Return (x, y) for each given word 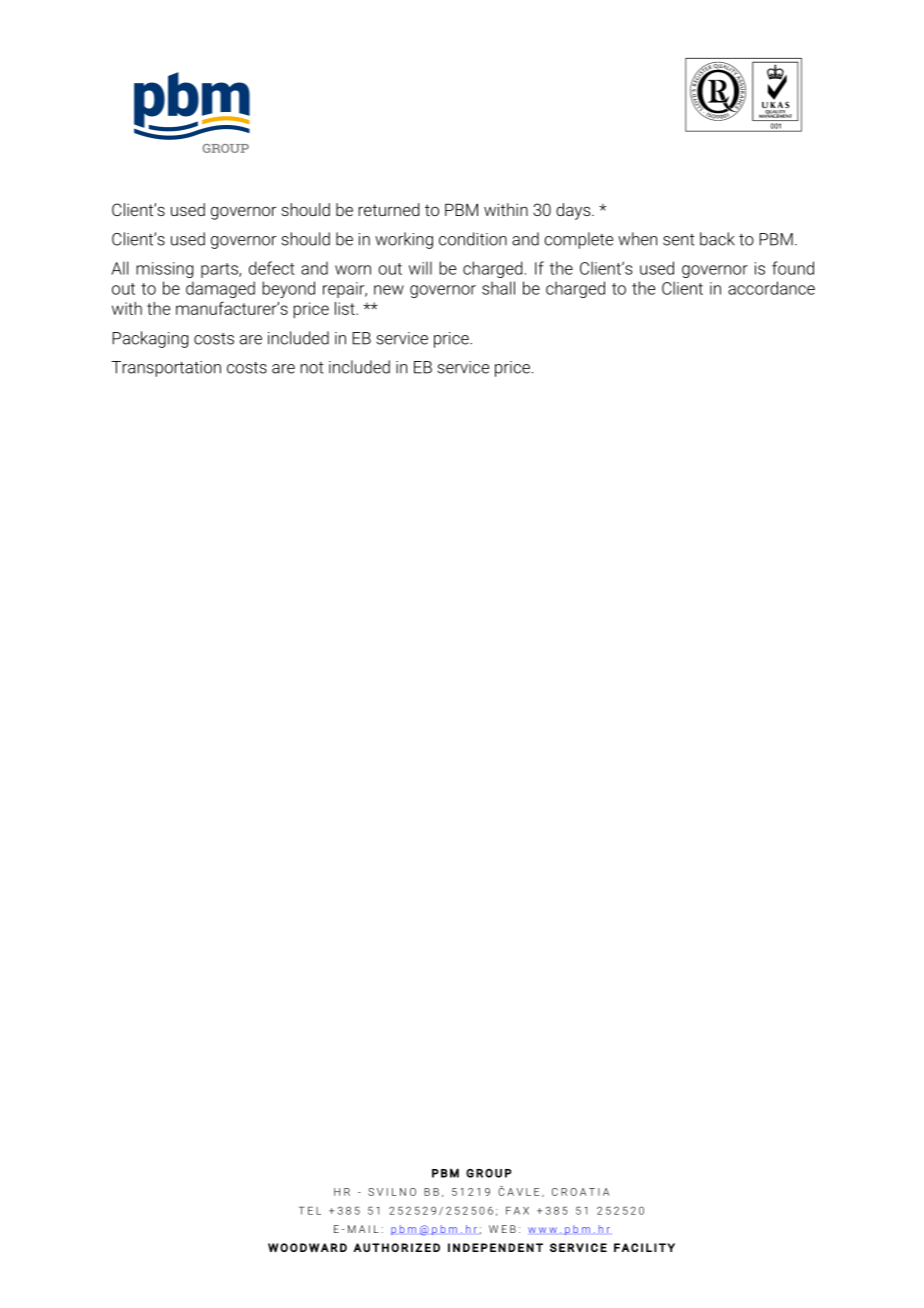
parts (220, 270)
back (717, 239)
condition (473, 239)
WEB (502, 1229)
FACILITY (644, 1247)
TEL (310, 1211)
